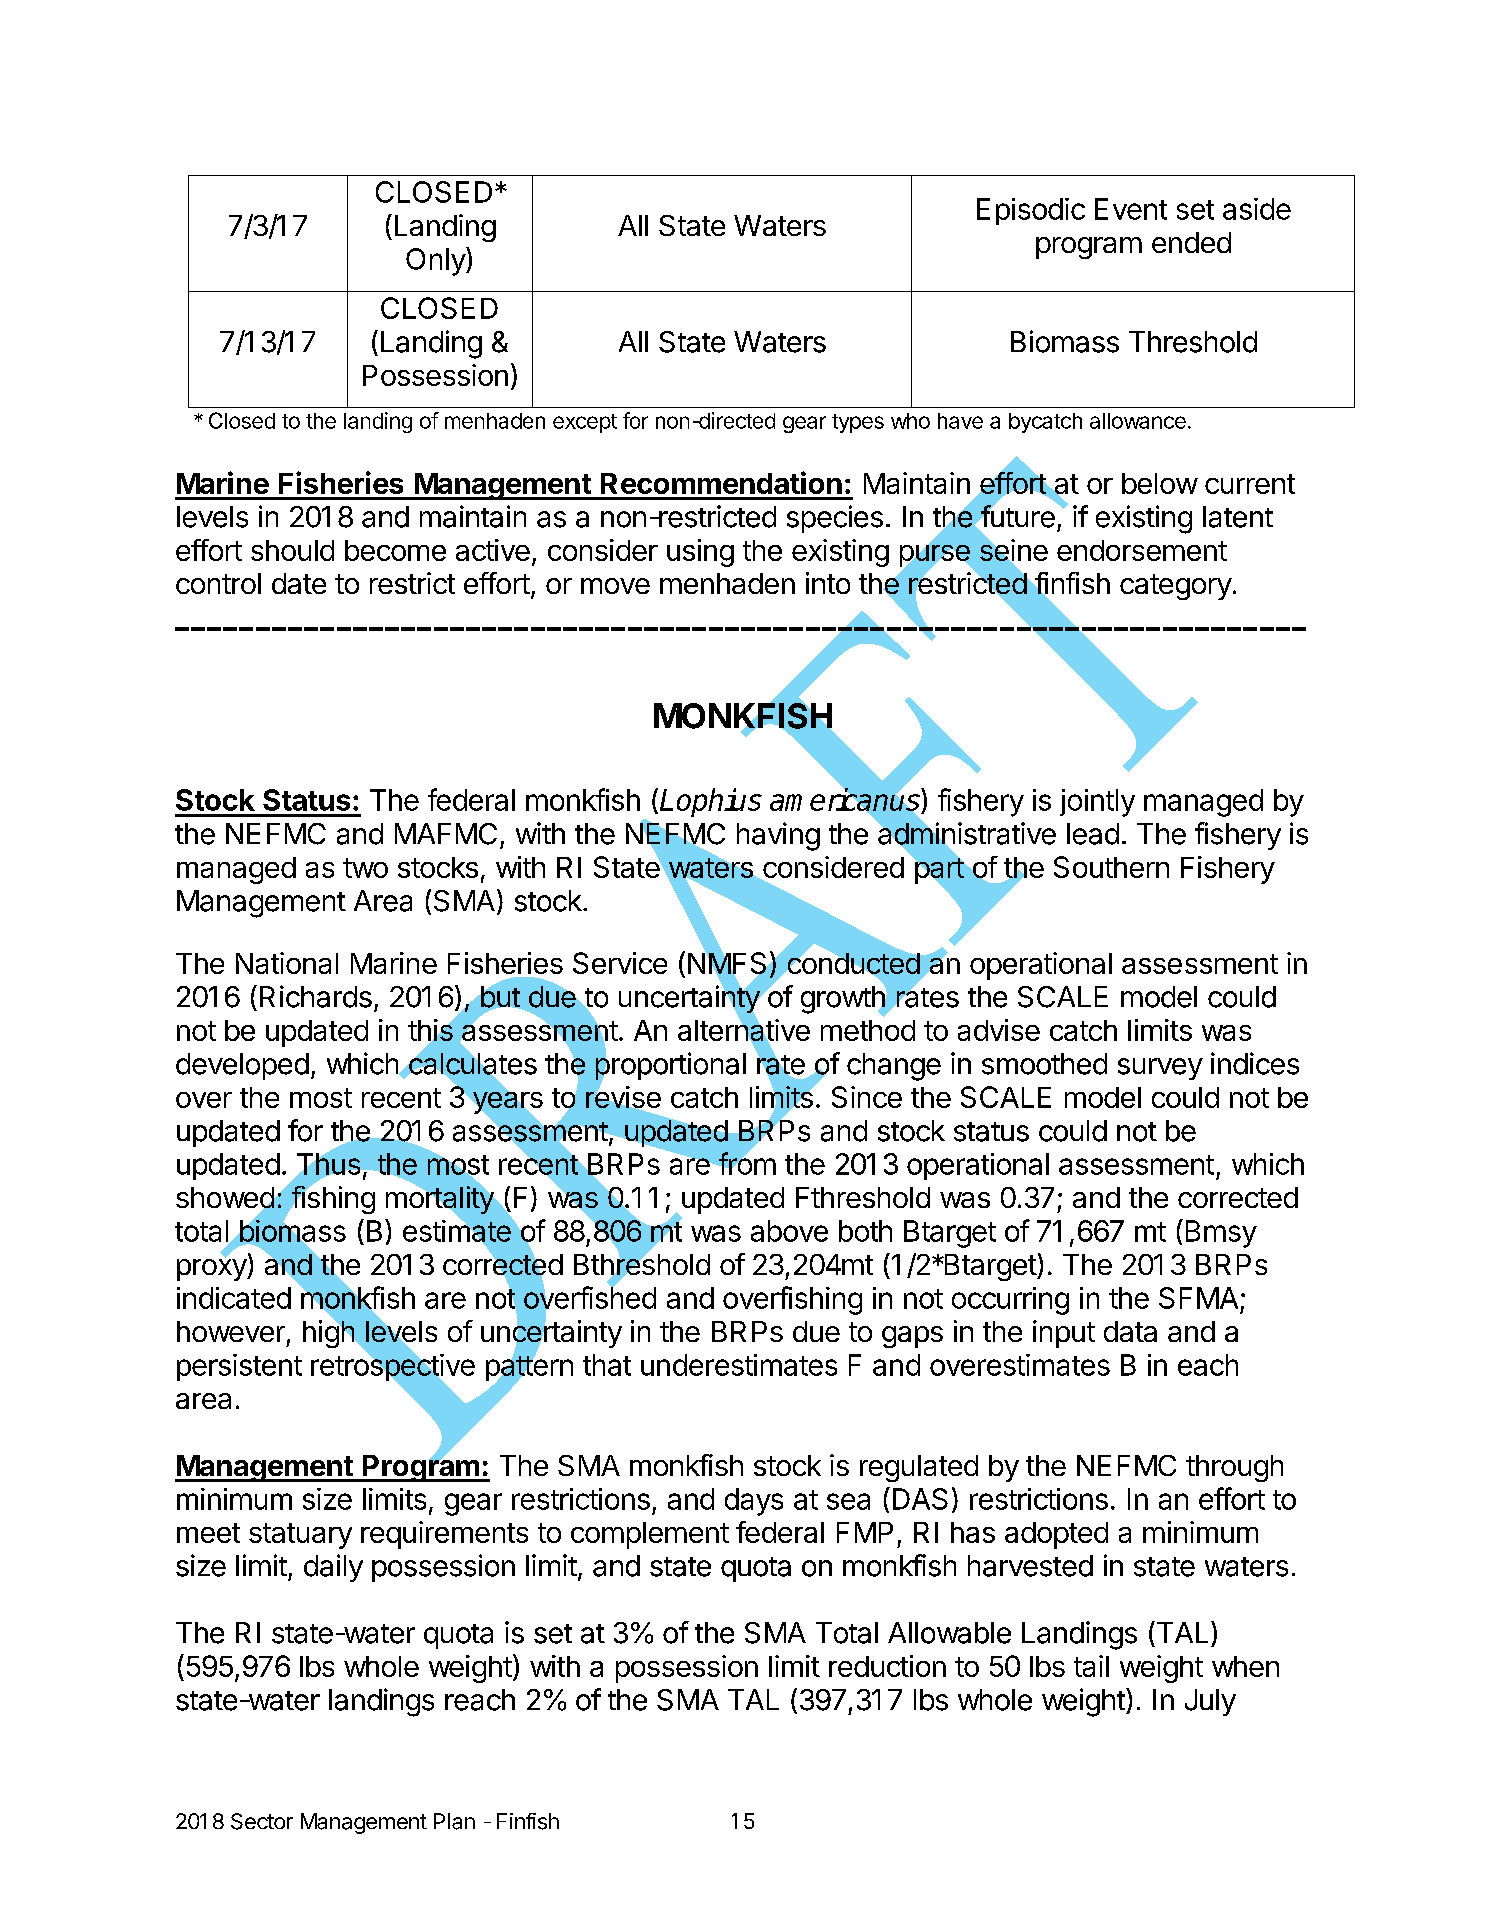 Image resolution: width=1485 pixels, height=1921 pixels. I want to click on Only, so click(436, 261).
